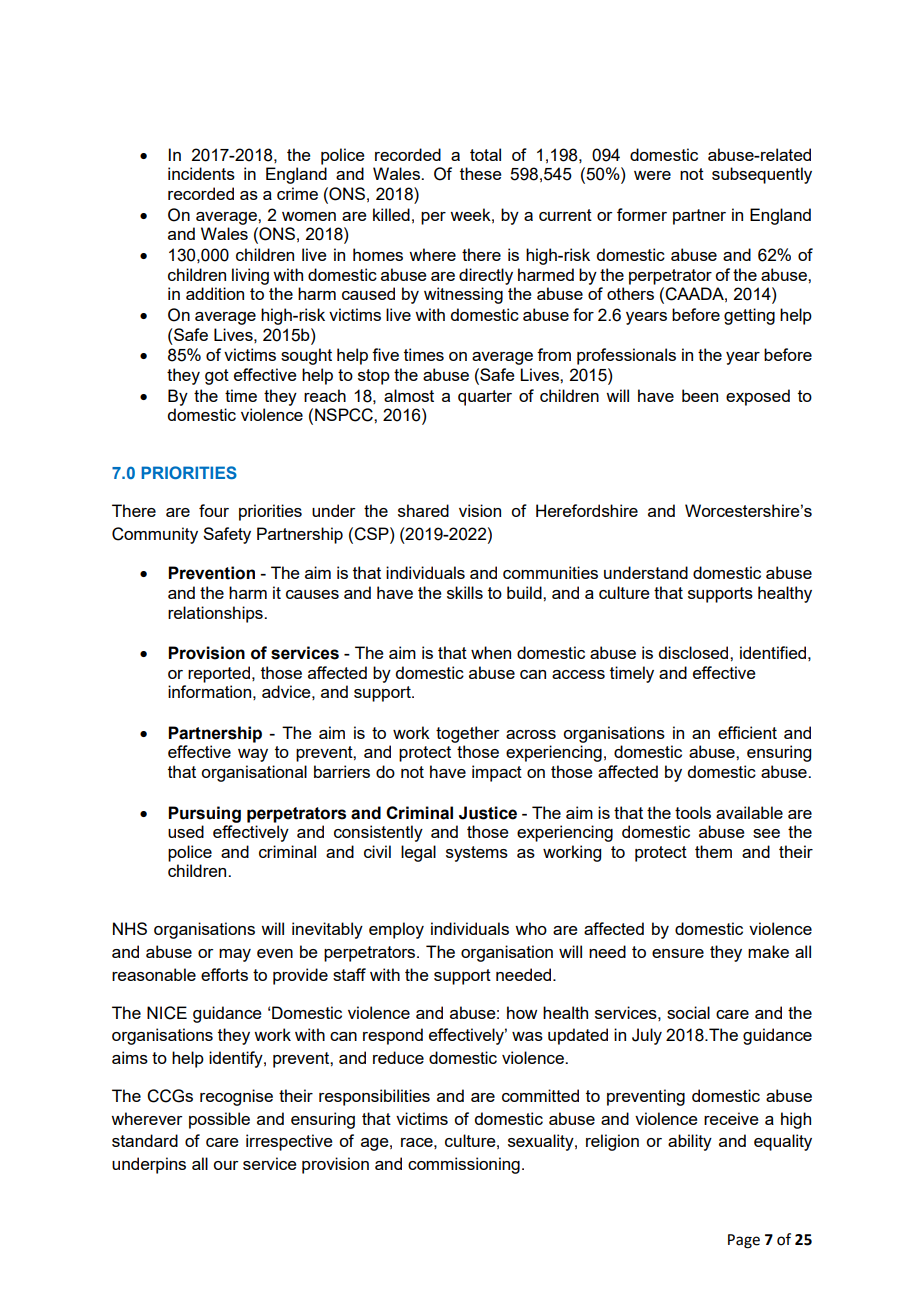  What do you see at coordinates (204, 814) in the screenshot?
I see `Pursuing` at bounding box center [204, 814].
